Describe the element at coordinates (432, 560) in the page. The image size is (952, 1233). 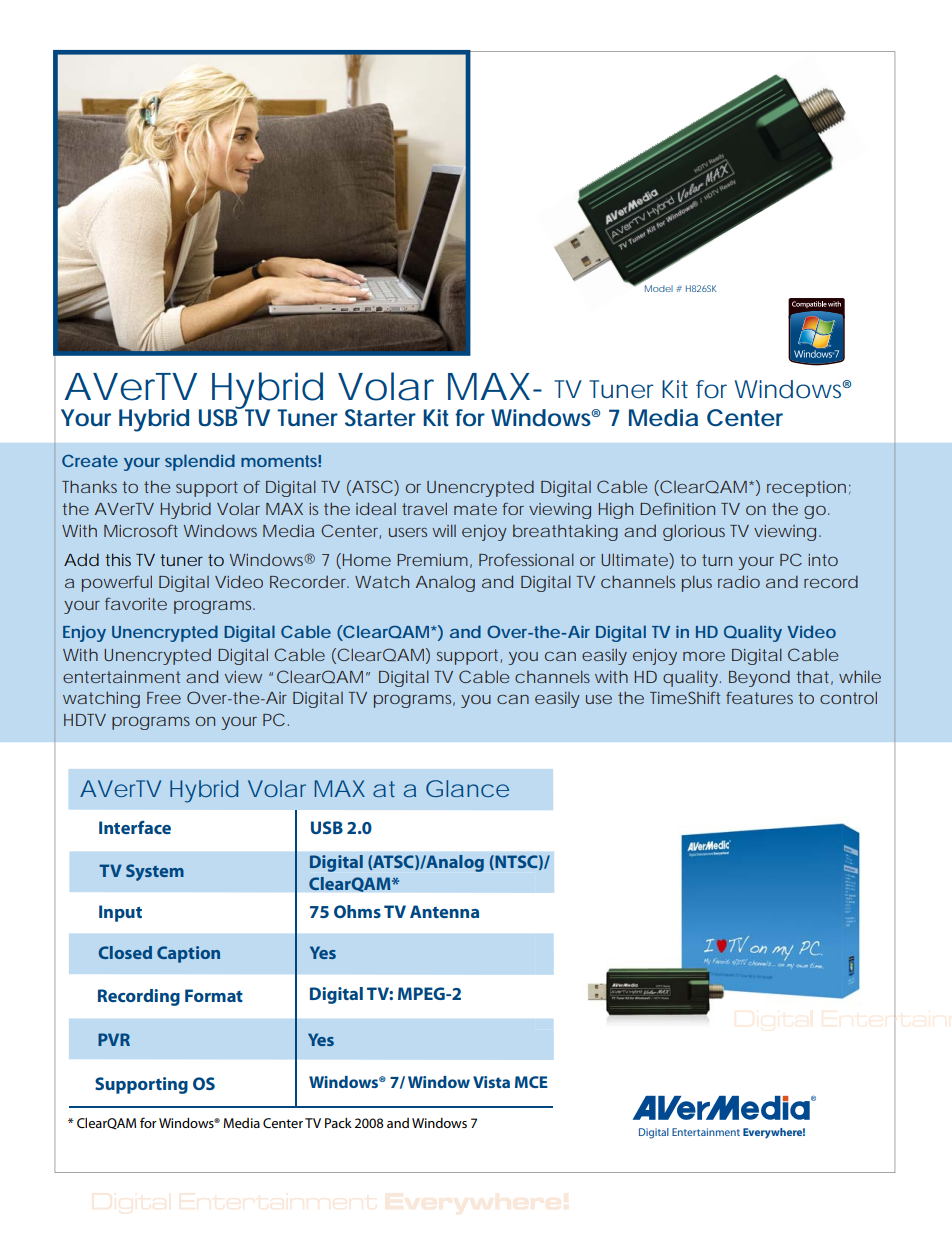
I see `Premium` at that location.
